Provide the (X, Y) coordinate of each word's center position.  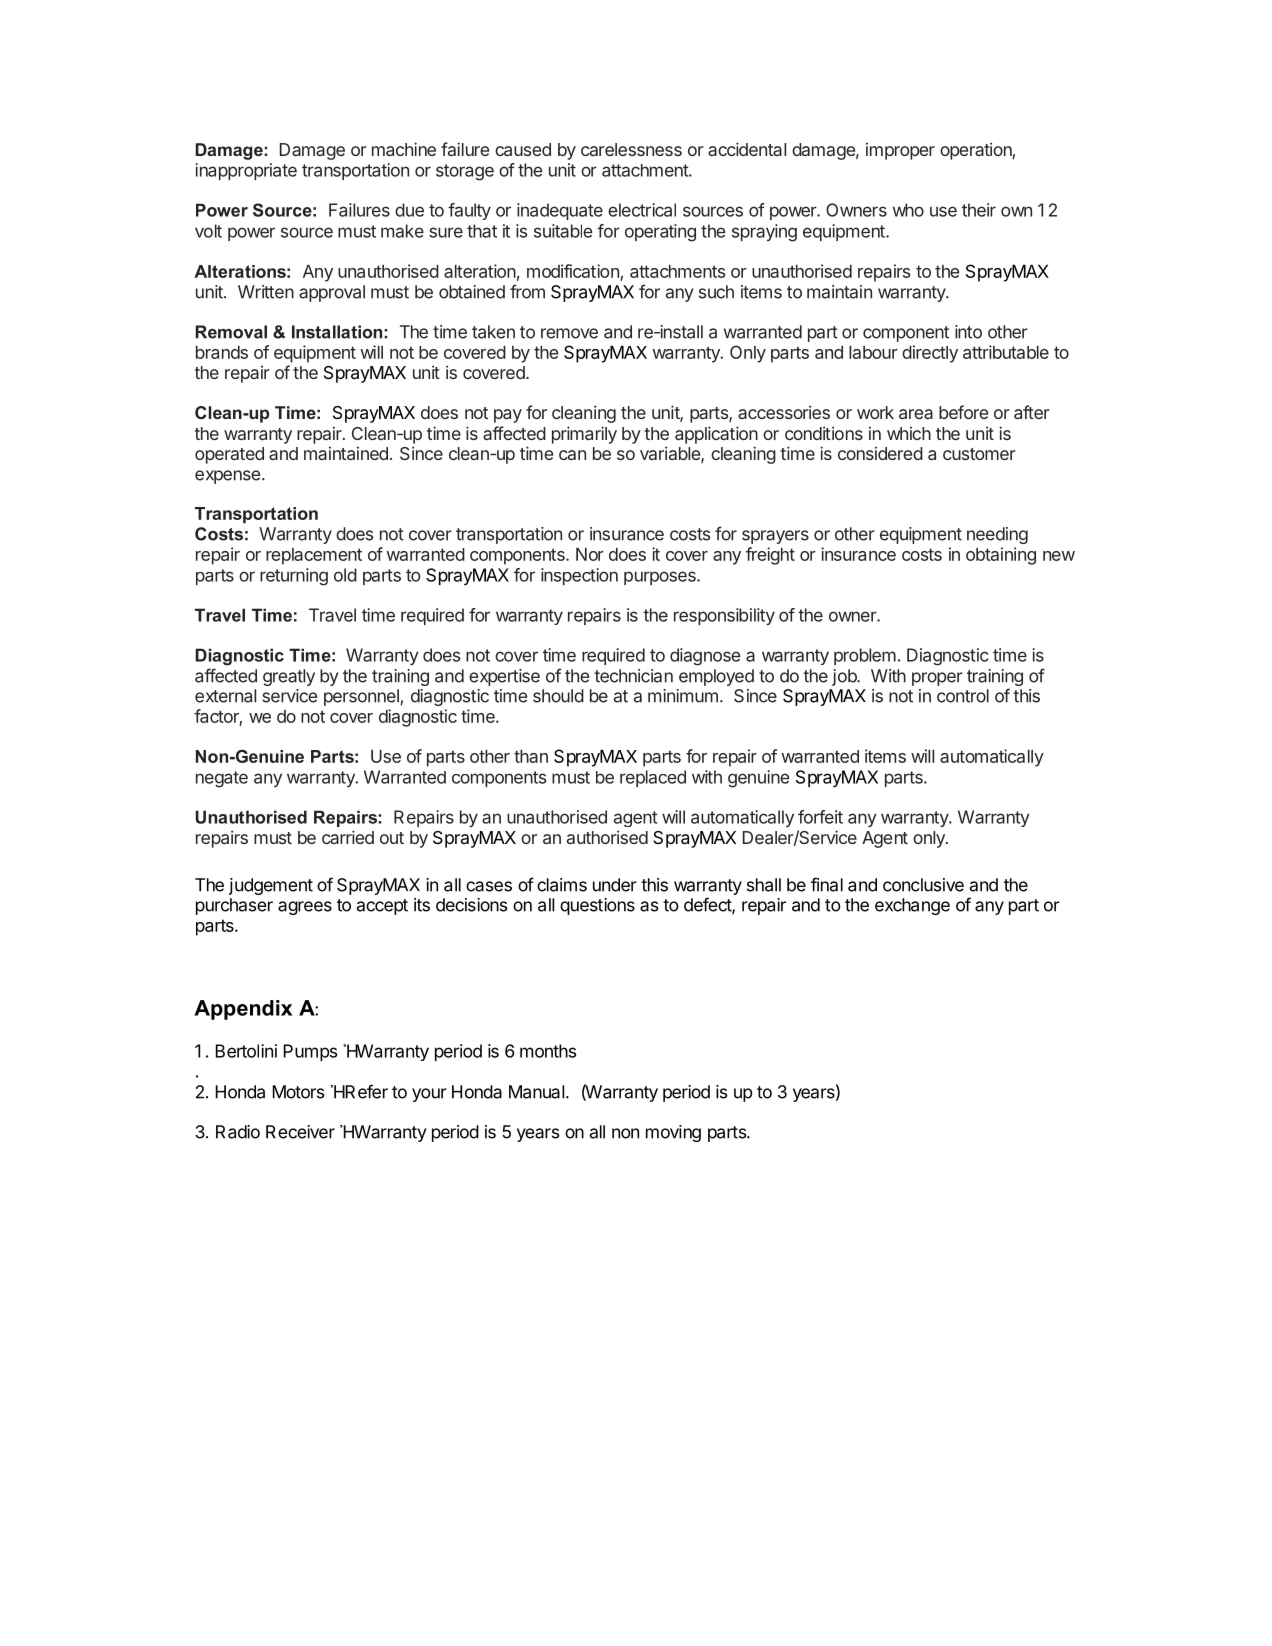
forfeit (820, 817)
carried (348, 837)
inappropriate (246, 171)
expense (228, 477)
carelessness (631, 149)
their (979, 210)
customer (979, 454)
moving (673, 1133)
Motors (299, 1092)
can (572, 455)
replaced (653, 778)
